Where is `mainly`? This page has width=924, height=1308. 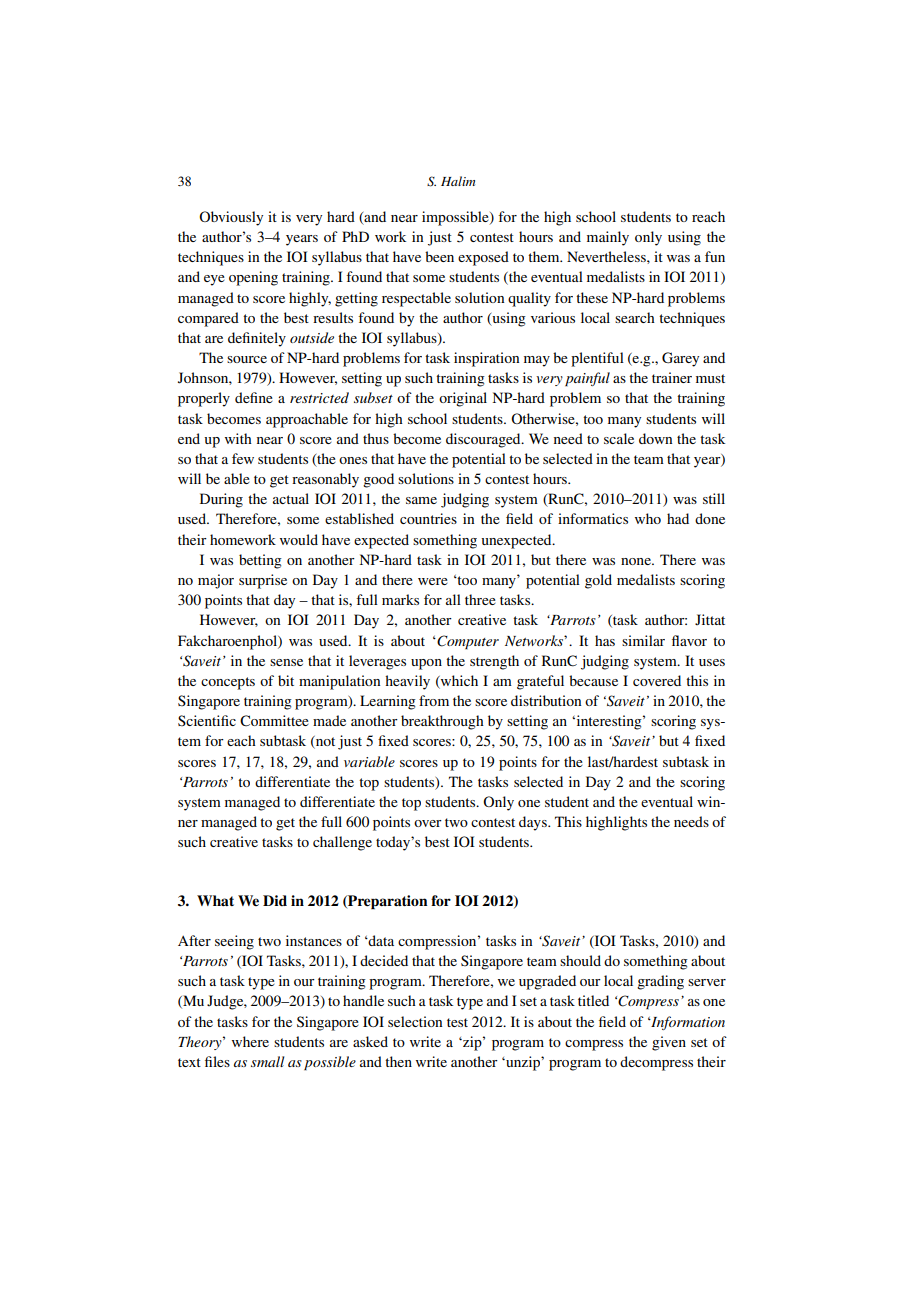
mainly is located at coordinates (608, 238).
